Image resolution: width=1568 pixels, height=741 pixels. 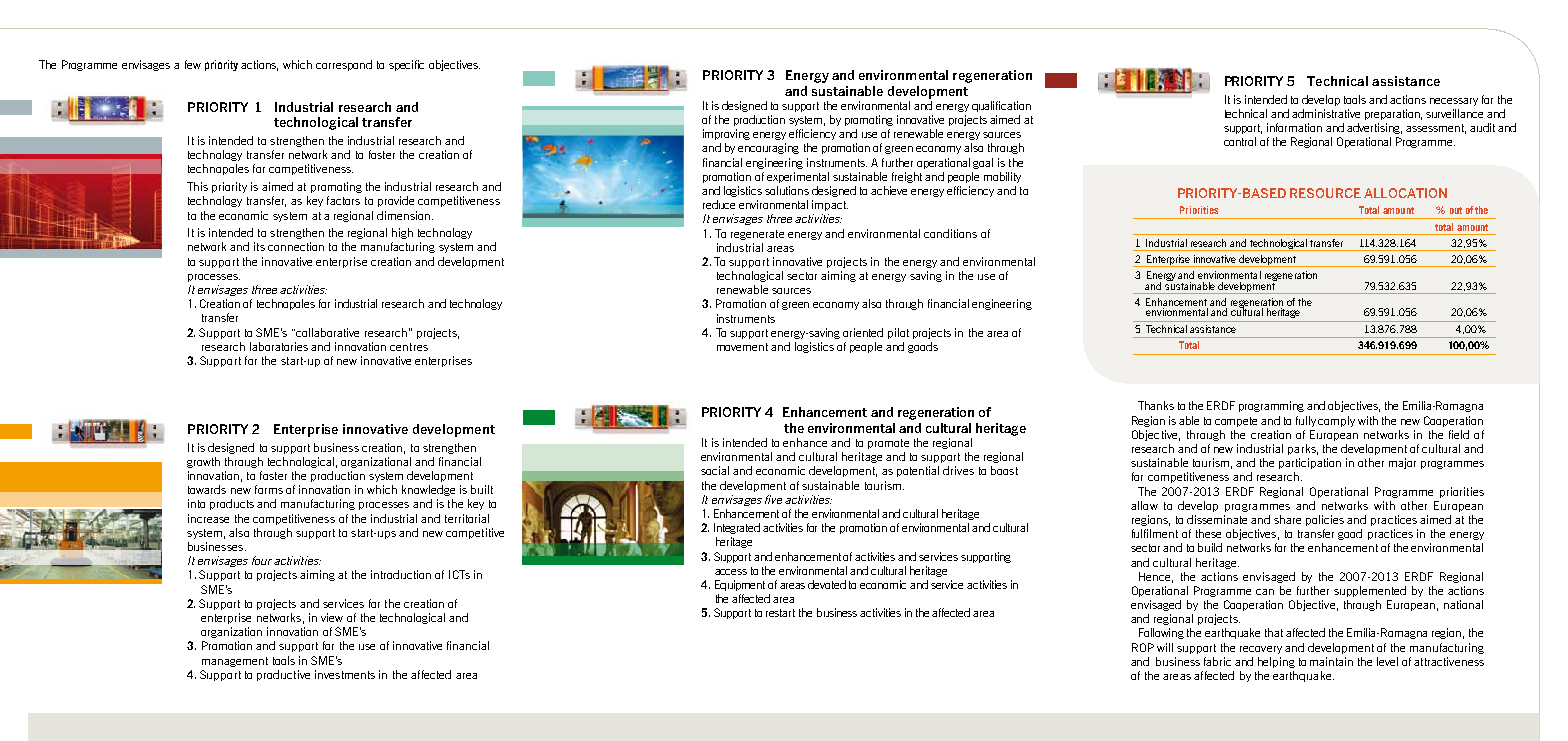 I want to click on correspond, so click(x=344, y=65).
